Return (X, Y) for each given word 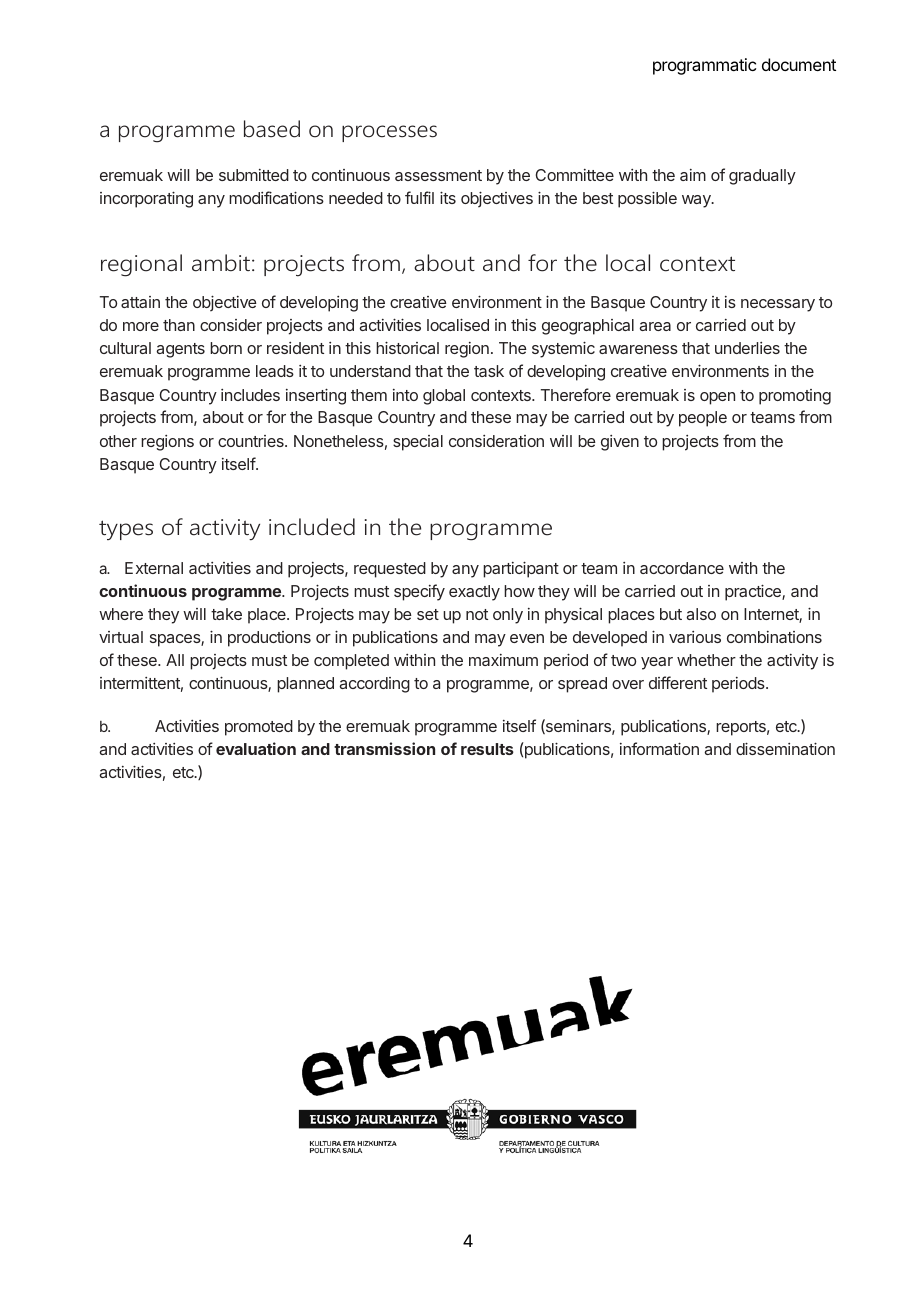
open (717, 398)
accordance (682, 568)
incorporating (146, 199)
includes (250, 395)
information (659, 748)
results (487, 749)
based (272, 129)
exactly (474, 593)
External (154, 568)
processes (389, 133)
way (697, 201)
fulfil (419, 197)
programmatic (704, 66)
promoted (259, 728)
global (444, 397)
